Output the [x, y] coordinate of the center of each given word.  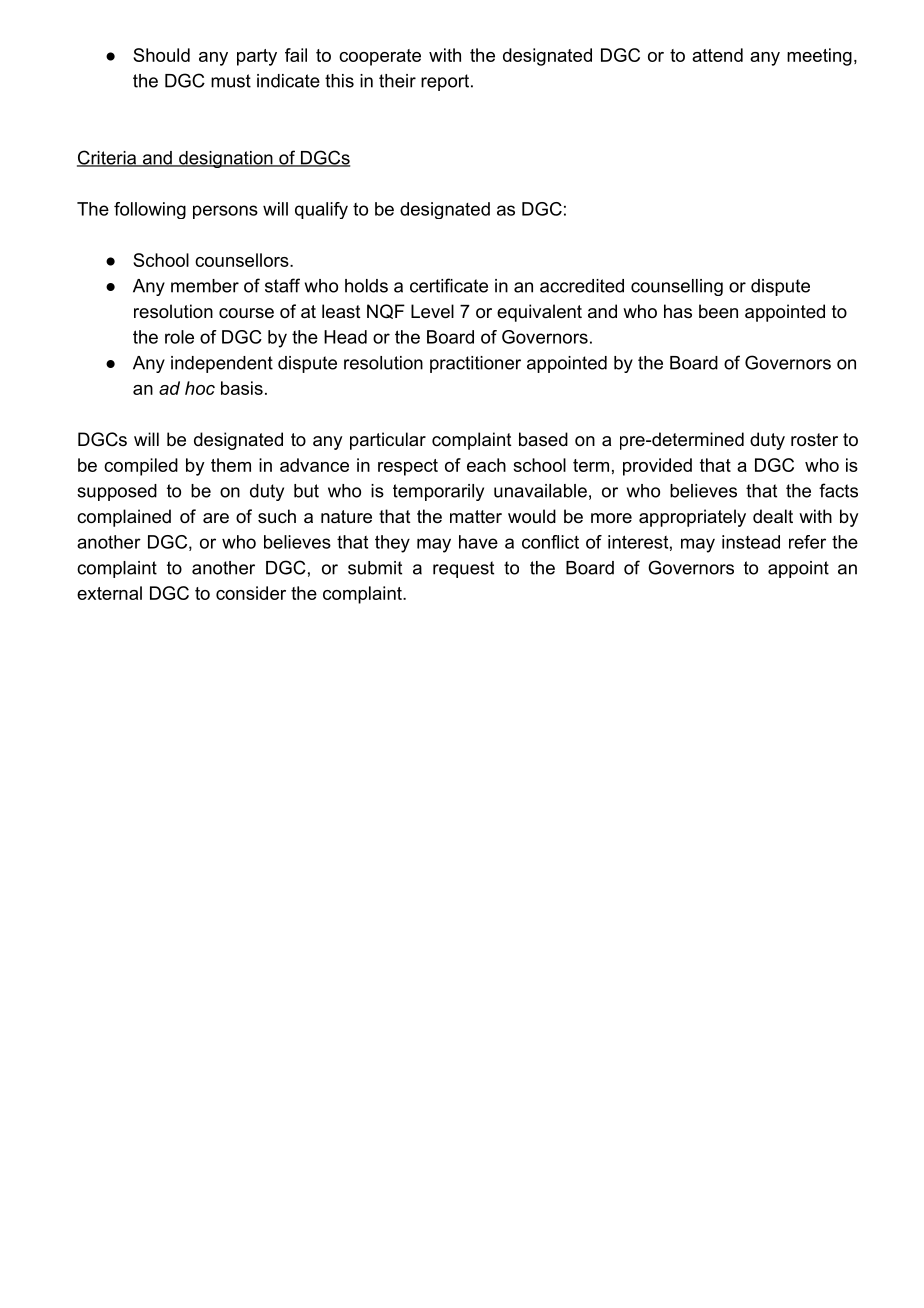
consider [251, 593]
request [463, 569]
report [445, 82]
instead [751, 542]
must [231, 81]
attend [717, 55]
